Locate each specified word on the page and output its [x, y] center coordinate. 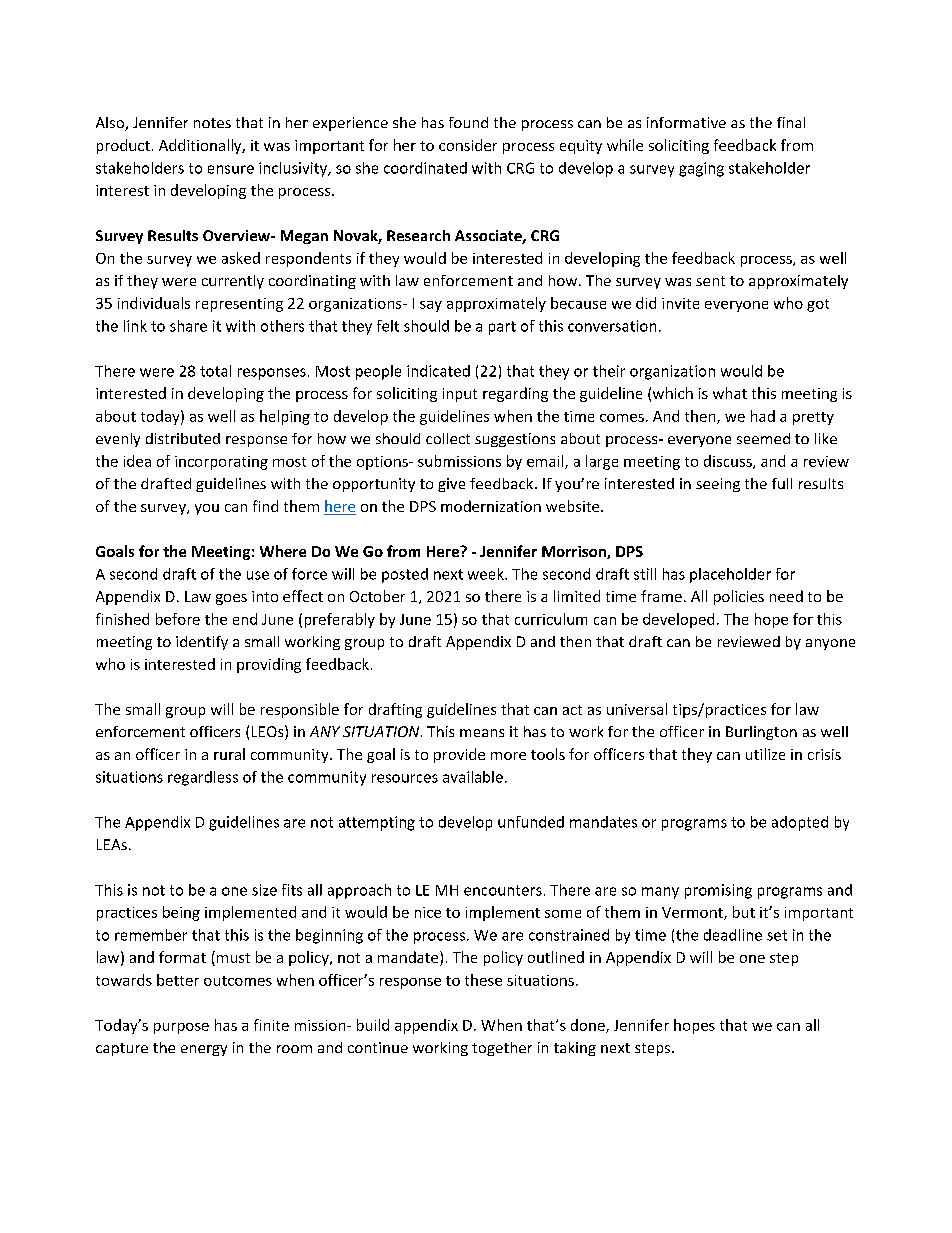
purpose [181, 1028]
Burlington [761, 733]
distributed [183, 438]
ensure [231, 169]
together [502, 1049]
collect [448, 438]
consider [468, 145]
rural [229, 754]
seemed [763, 438]
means [482, 733]
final [791, 122]
